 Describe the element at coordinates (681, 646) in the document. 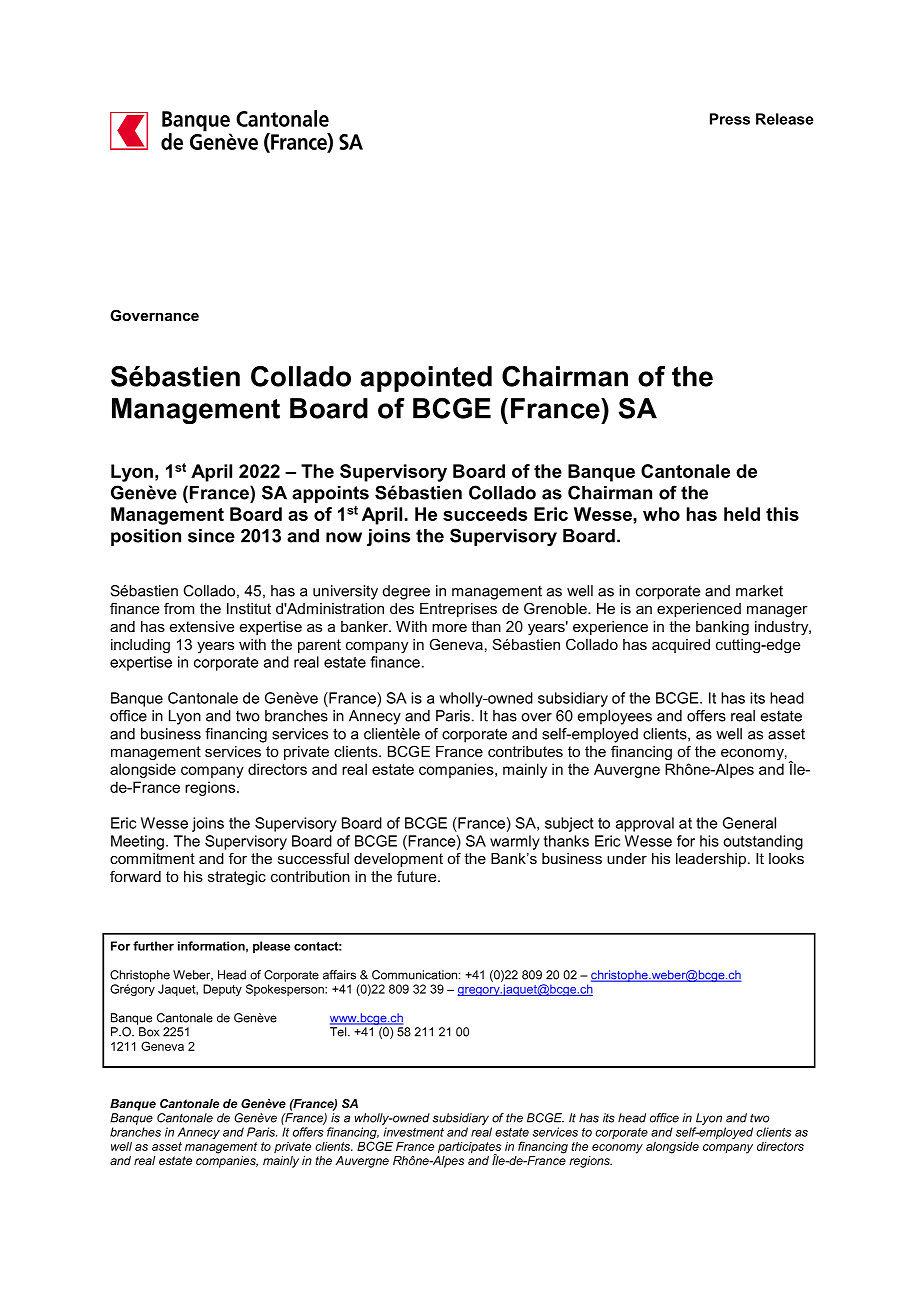

I see `acquired` at that location.
